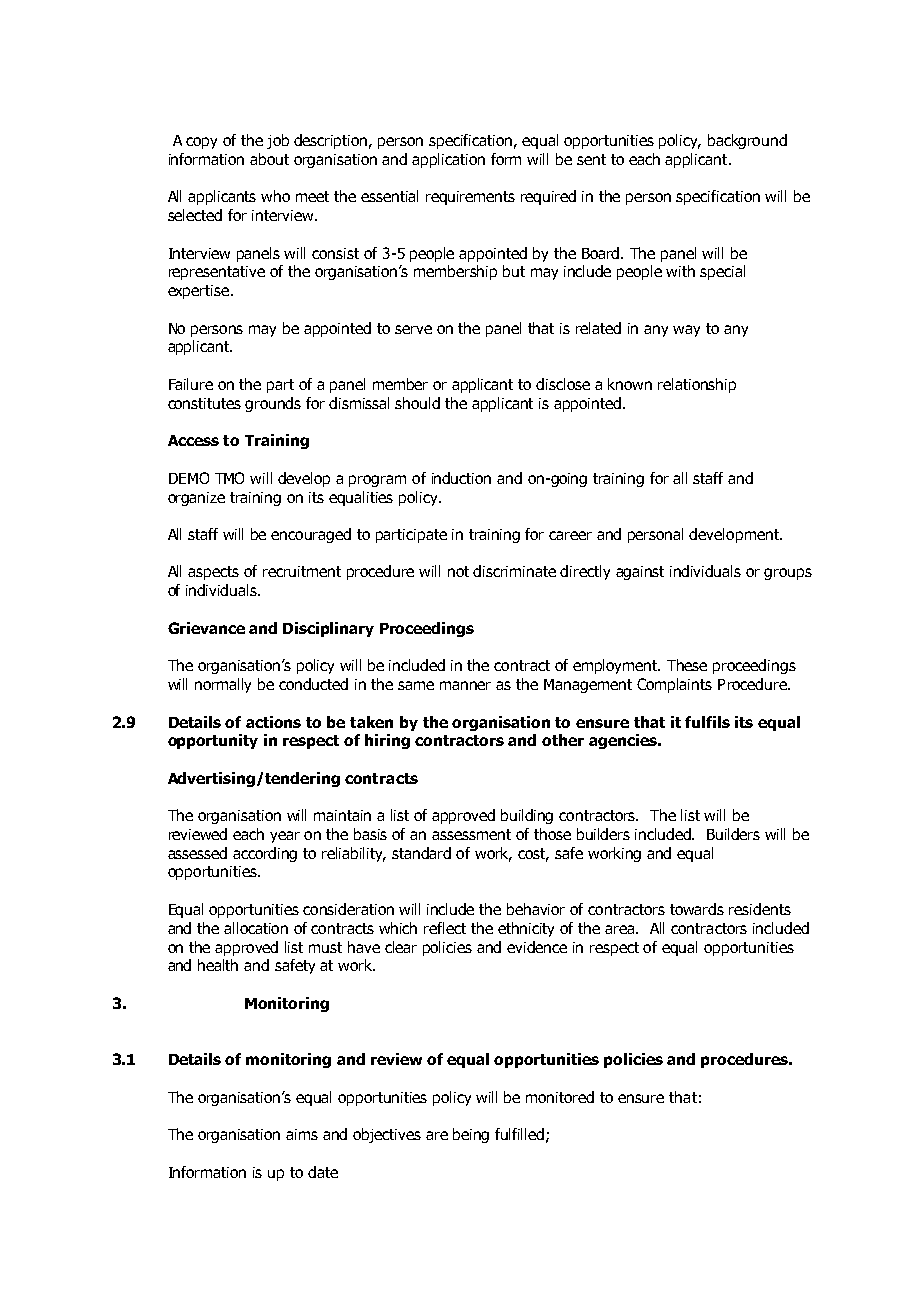 This document has width=924, height=1308. What do you see at coordinates (788, 574) in the document?
I see `groups` at bounding box center [788, 574].
